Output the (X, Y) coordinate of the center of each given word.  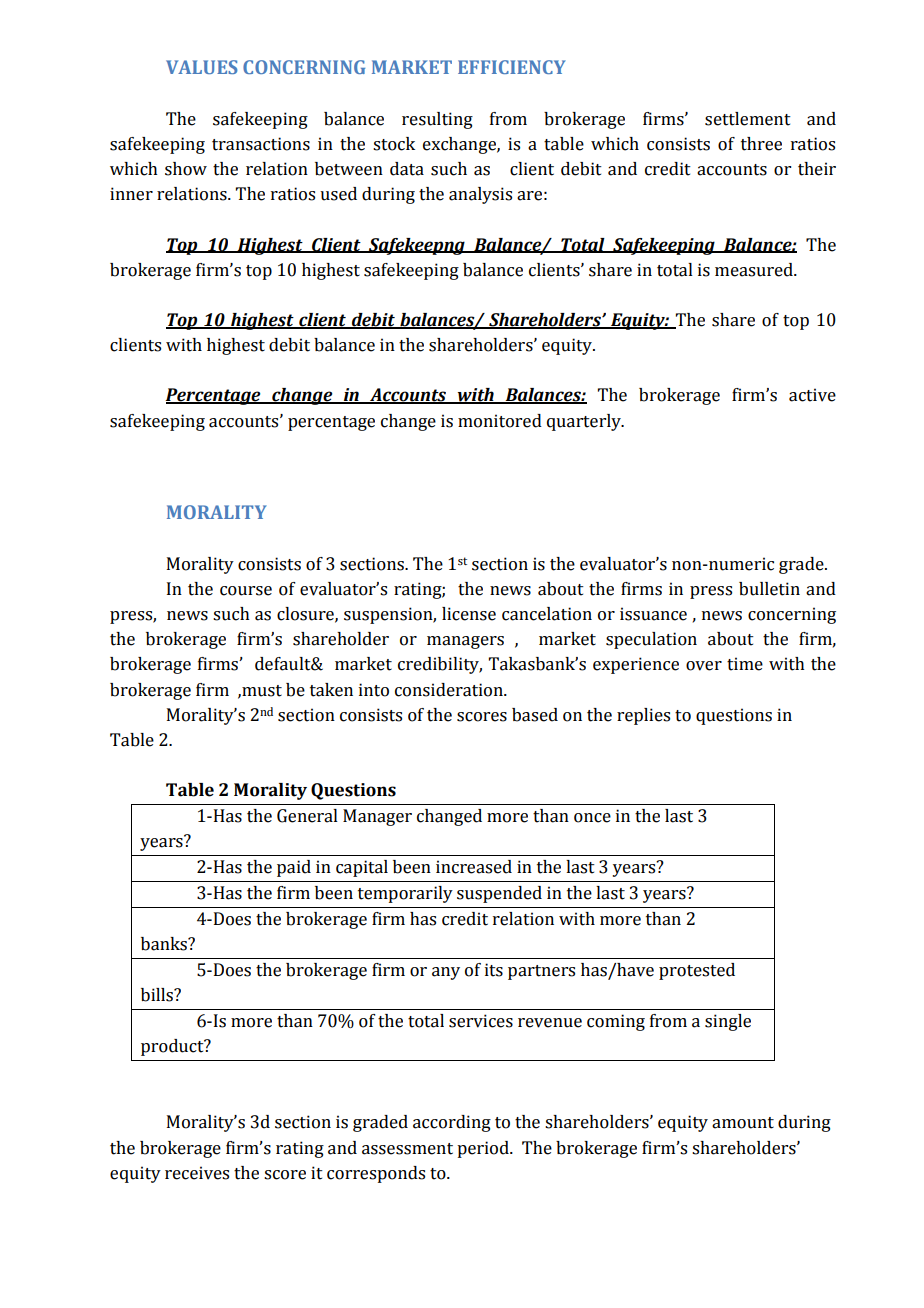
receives (197, 1173)
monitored (500, 421)
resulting (437, 120)
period (484, 1149)
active (812, 395)
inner (131, 194)
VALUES (202, 67)
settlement (748, 119)
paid (294, 868)
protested (697, 971)
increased (474, 867)
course (246, 591)
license (469, 614)
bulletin (769, 589)
